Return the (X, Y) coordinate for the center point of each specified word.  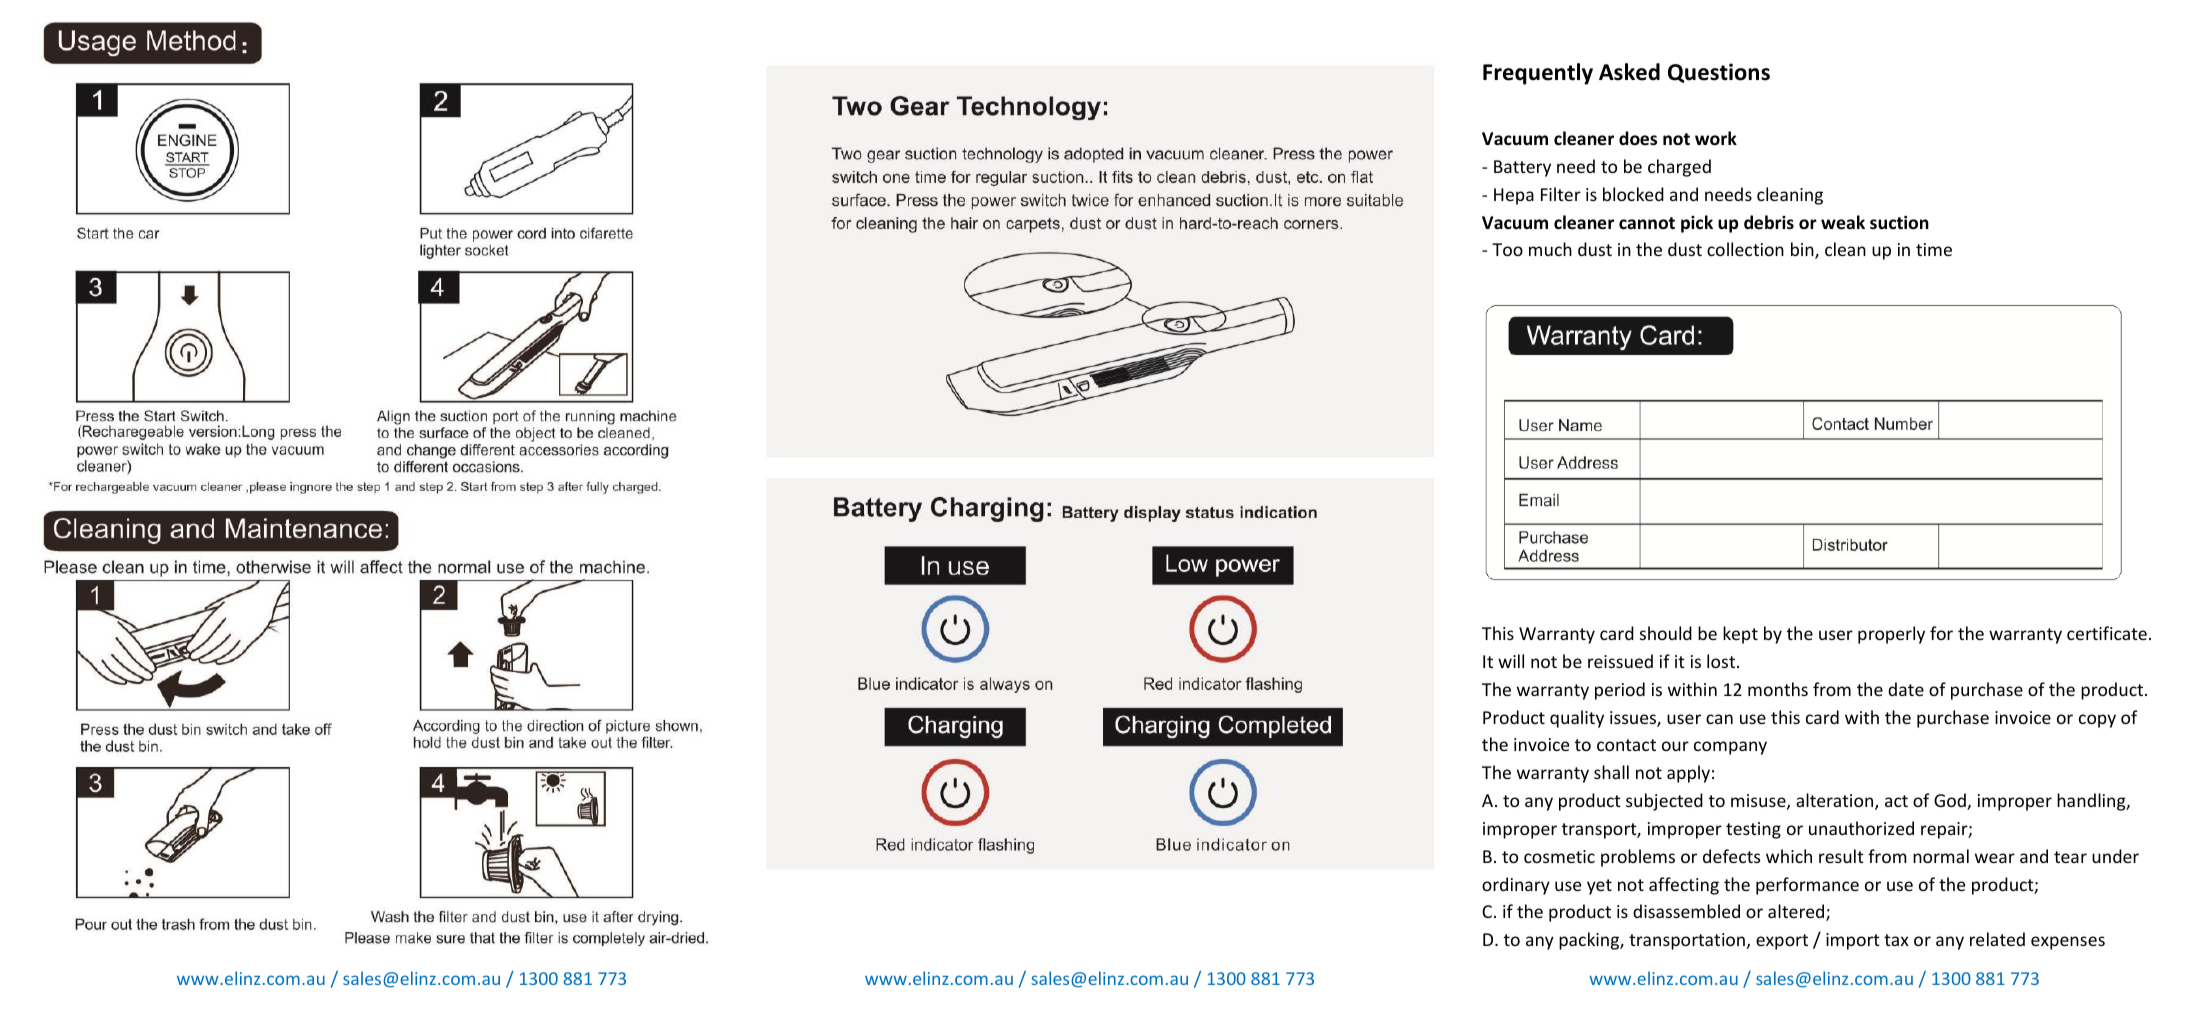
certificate (2107, 633)
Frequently (1538, 74)
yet (1599, 887)
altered (1797, 912)
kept (1740, 635)
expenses (2068, 943)
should (1666, 633)
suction (1899, 223)
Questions (1719, 73)
